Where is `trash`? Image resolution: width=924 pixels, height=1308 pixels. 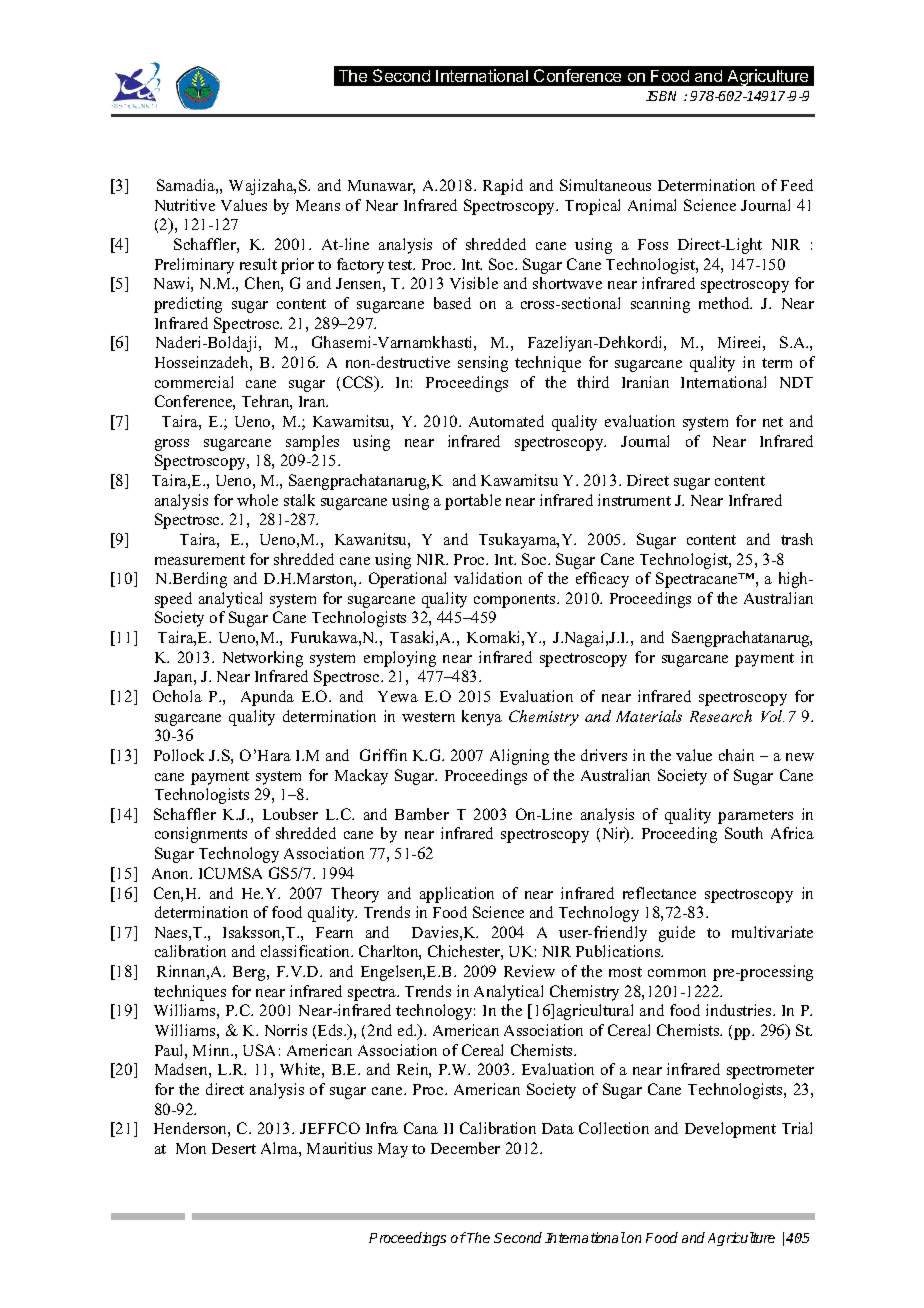 trash is located at coordinates (797, 539).
